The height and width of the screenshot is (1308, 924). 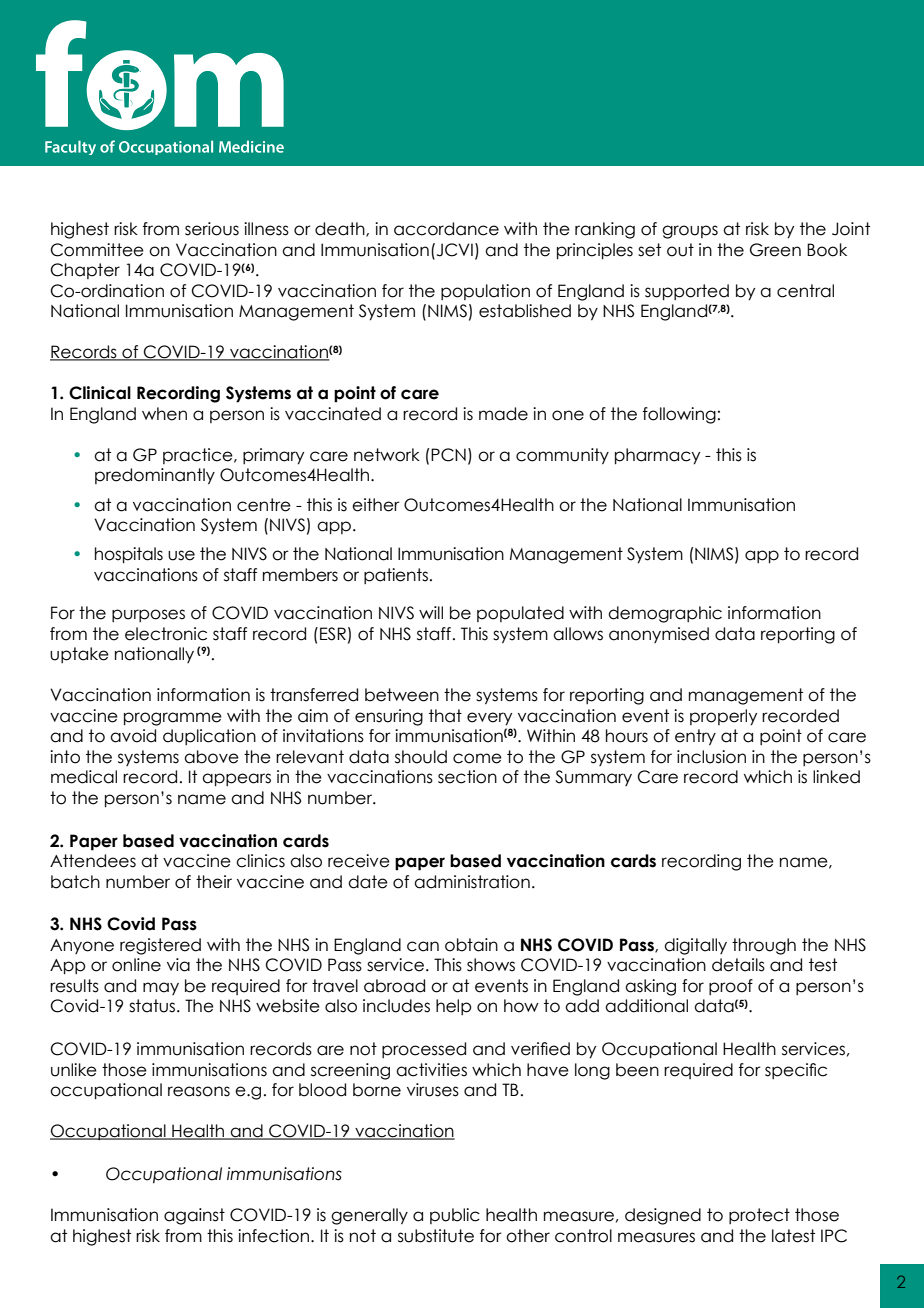 I want to click on Green, so click(x=775, y=250).
